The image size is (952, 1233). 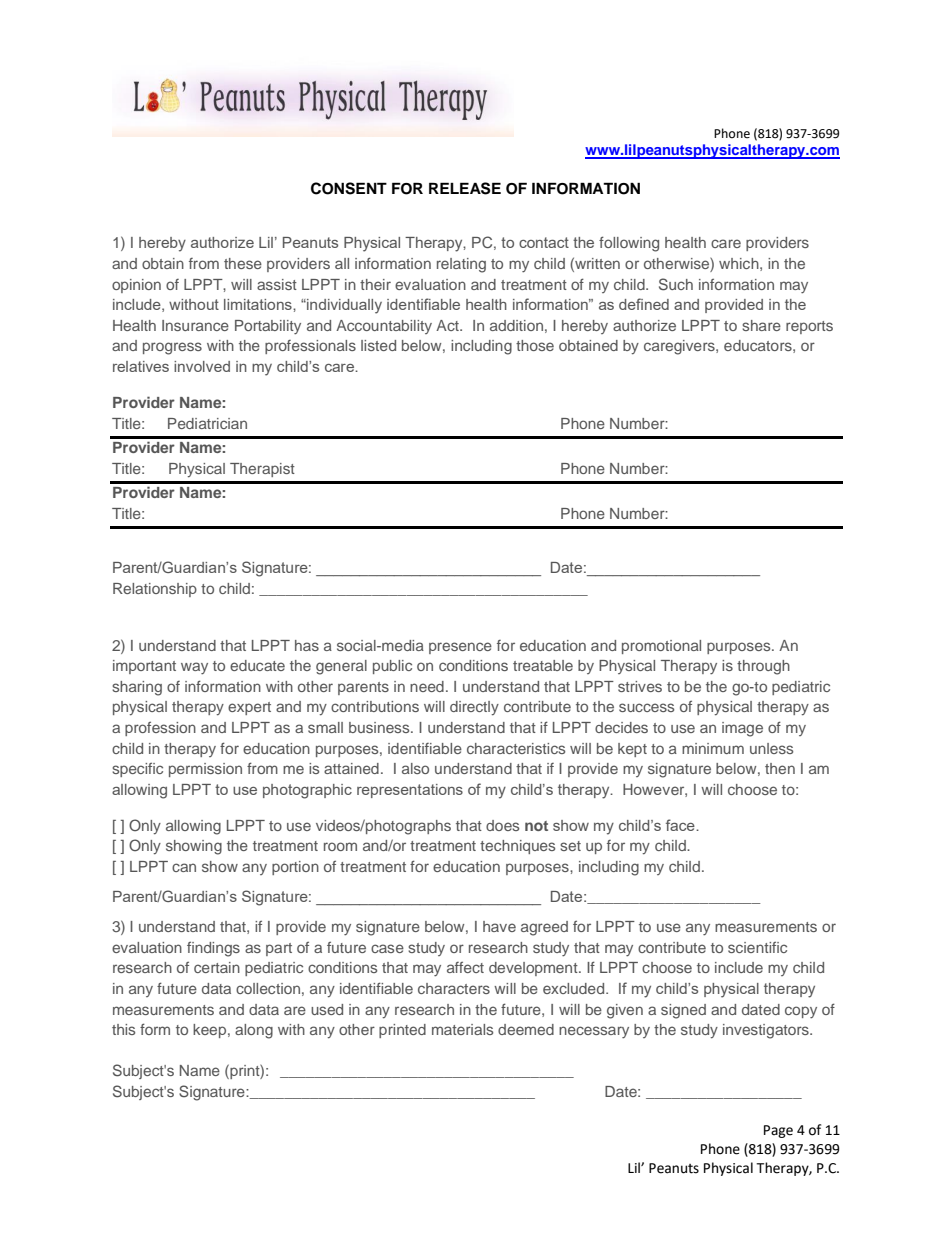 What do you see at coordinates (194, 668) in the image?
I see `way` at bounding box center [194, 668].
